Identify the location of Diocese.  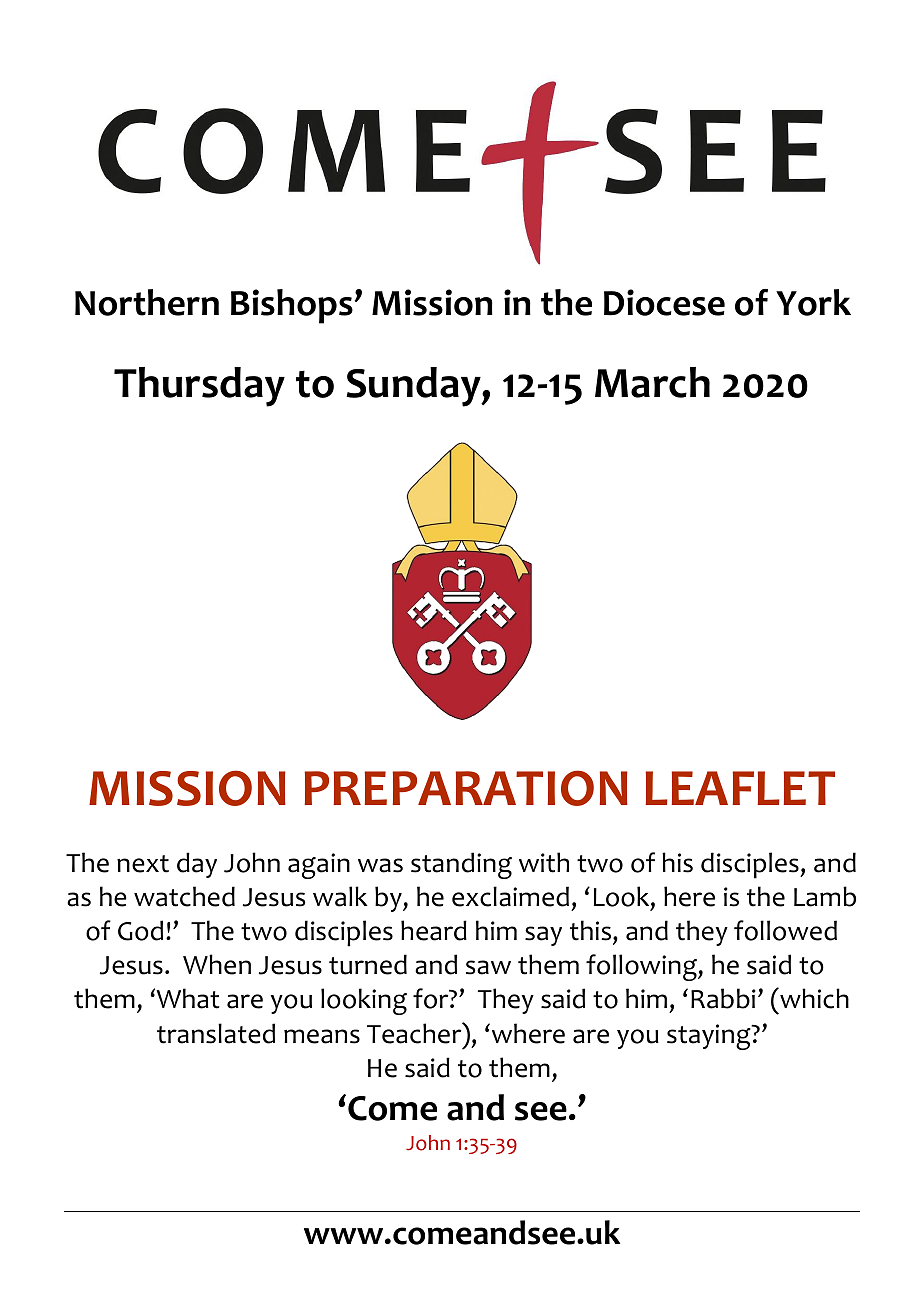
(664, 302).
